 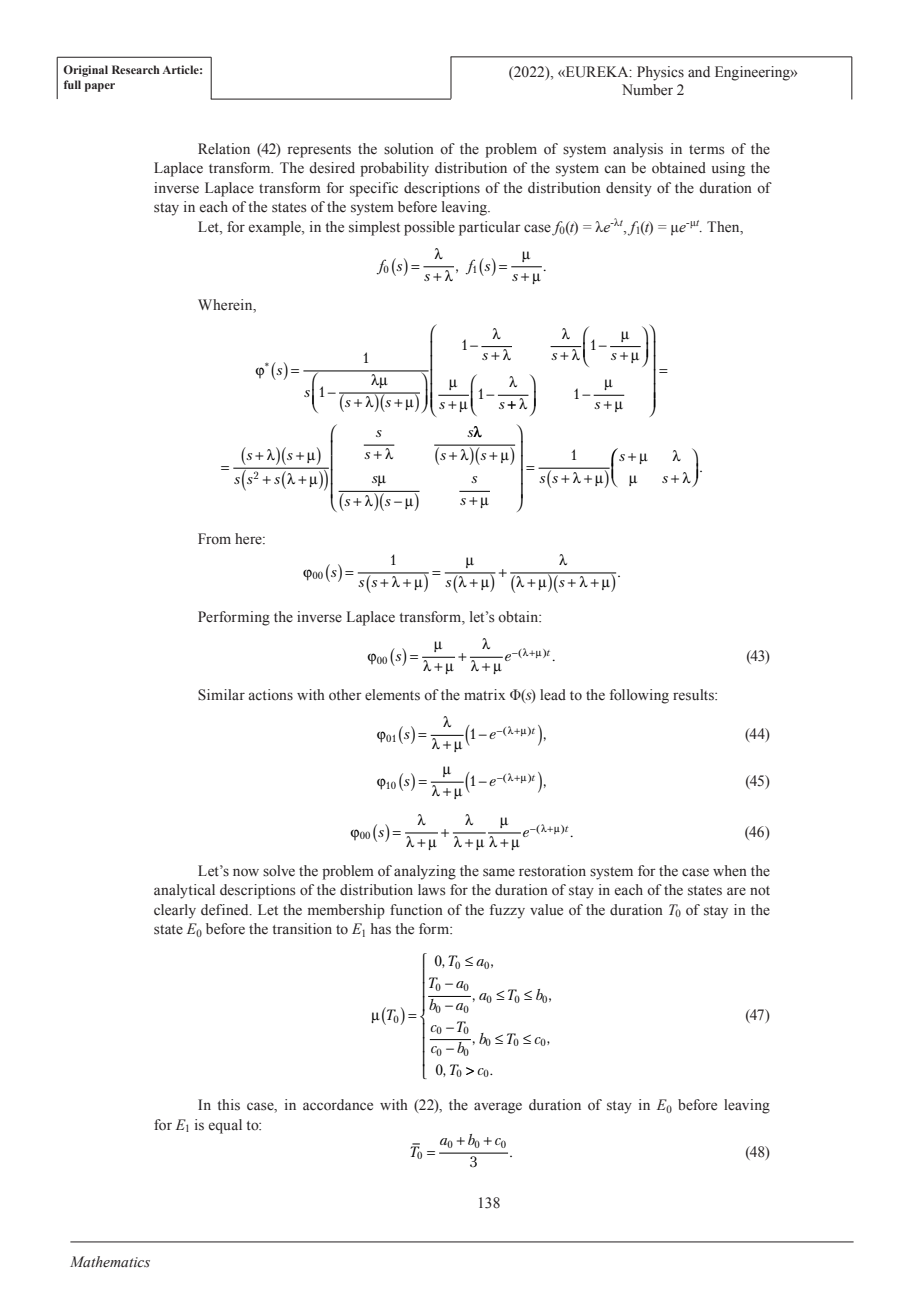 I want to click on Similar, so click(x=221, y=695).
